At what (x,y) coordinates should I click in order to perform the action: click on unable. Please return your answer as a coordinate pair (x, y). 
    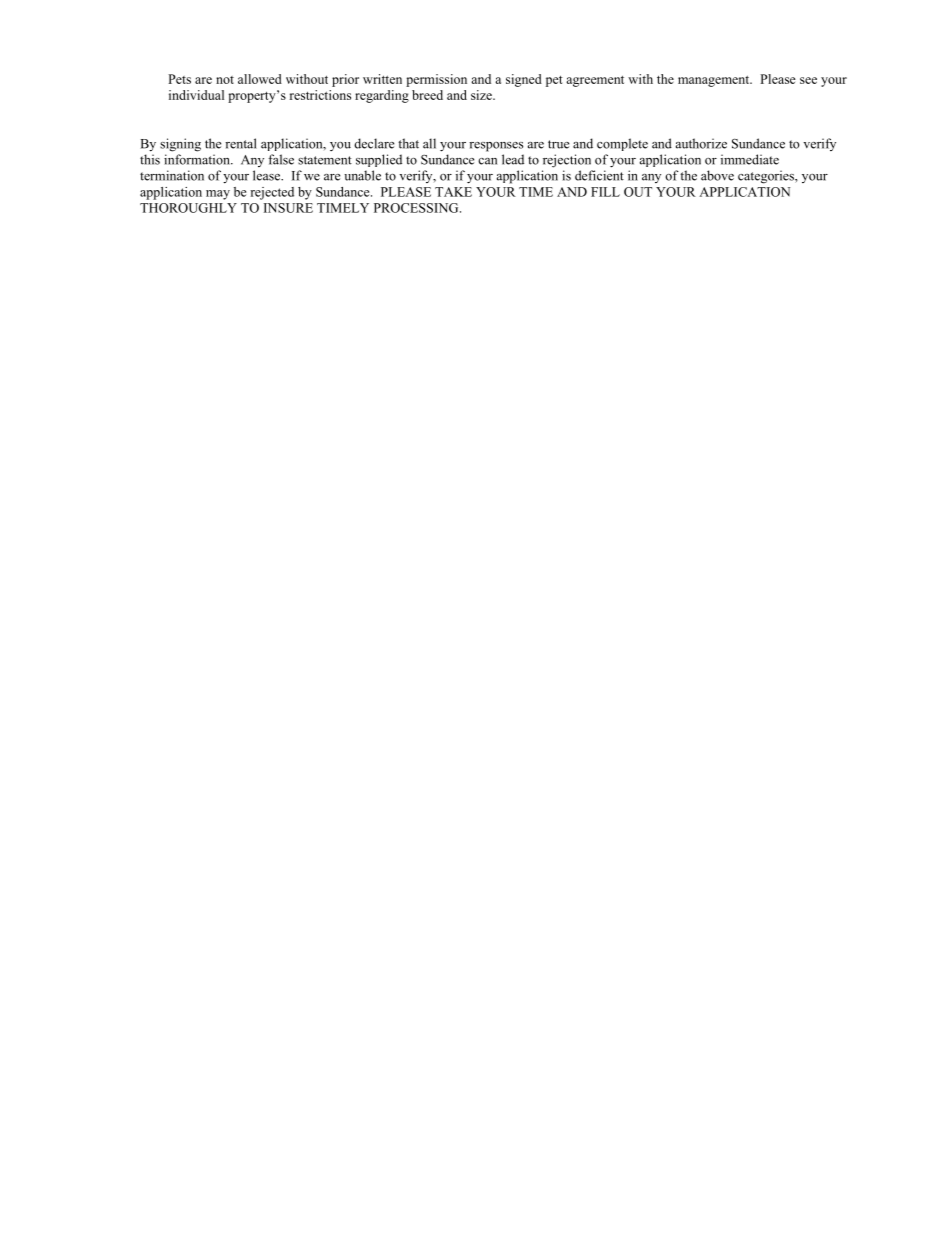
    Looking at the image, I should click on (362, 175).
